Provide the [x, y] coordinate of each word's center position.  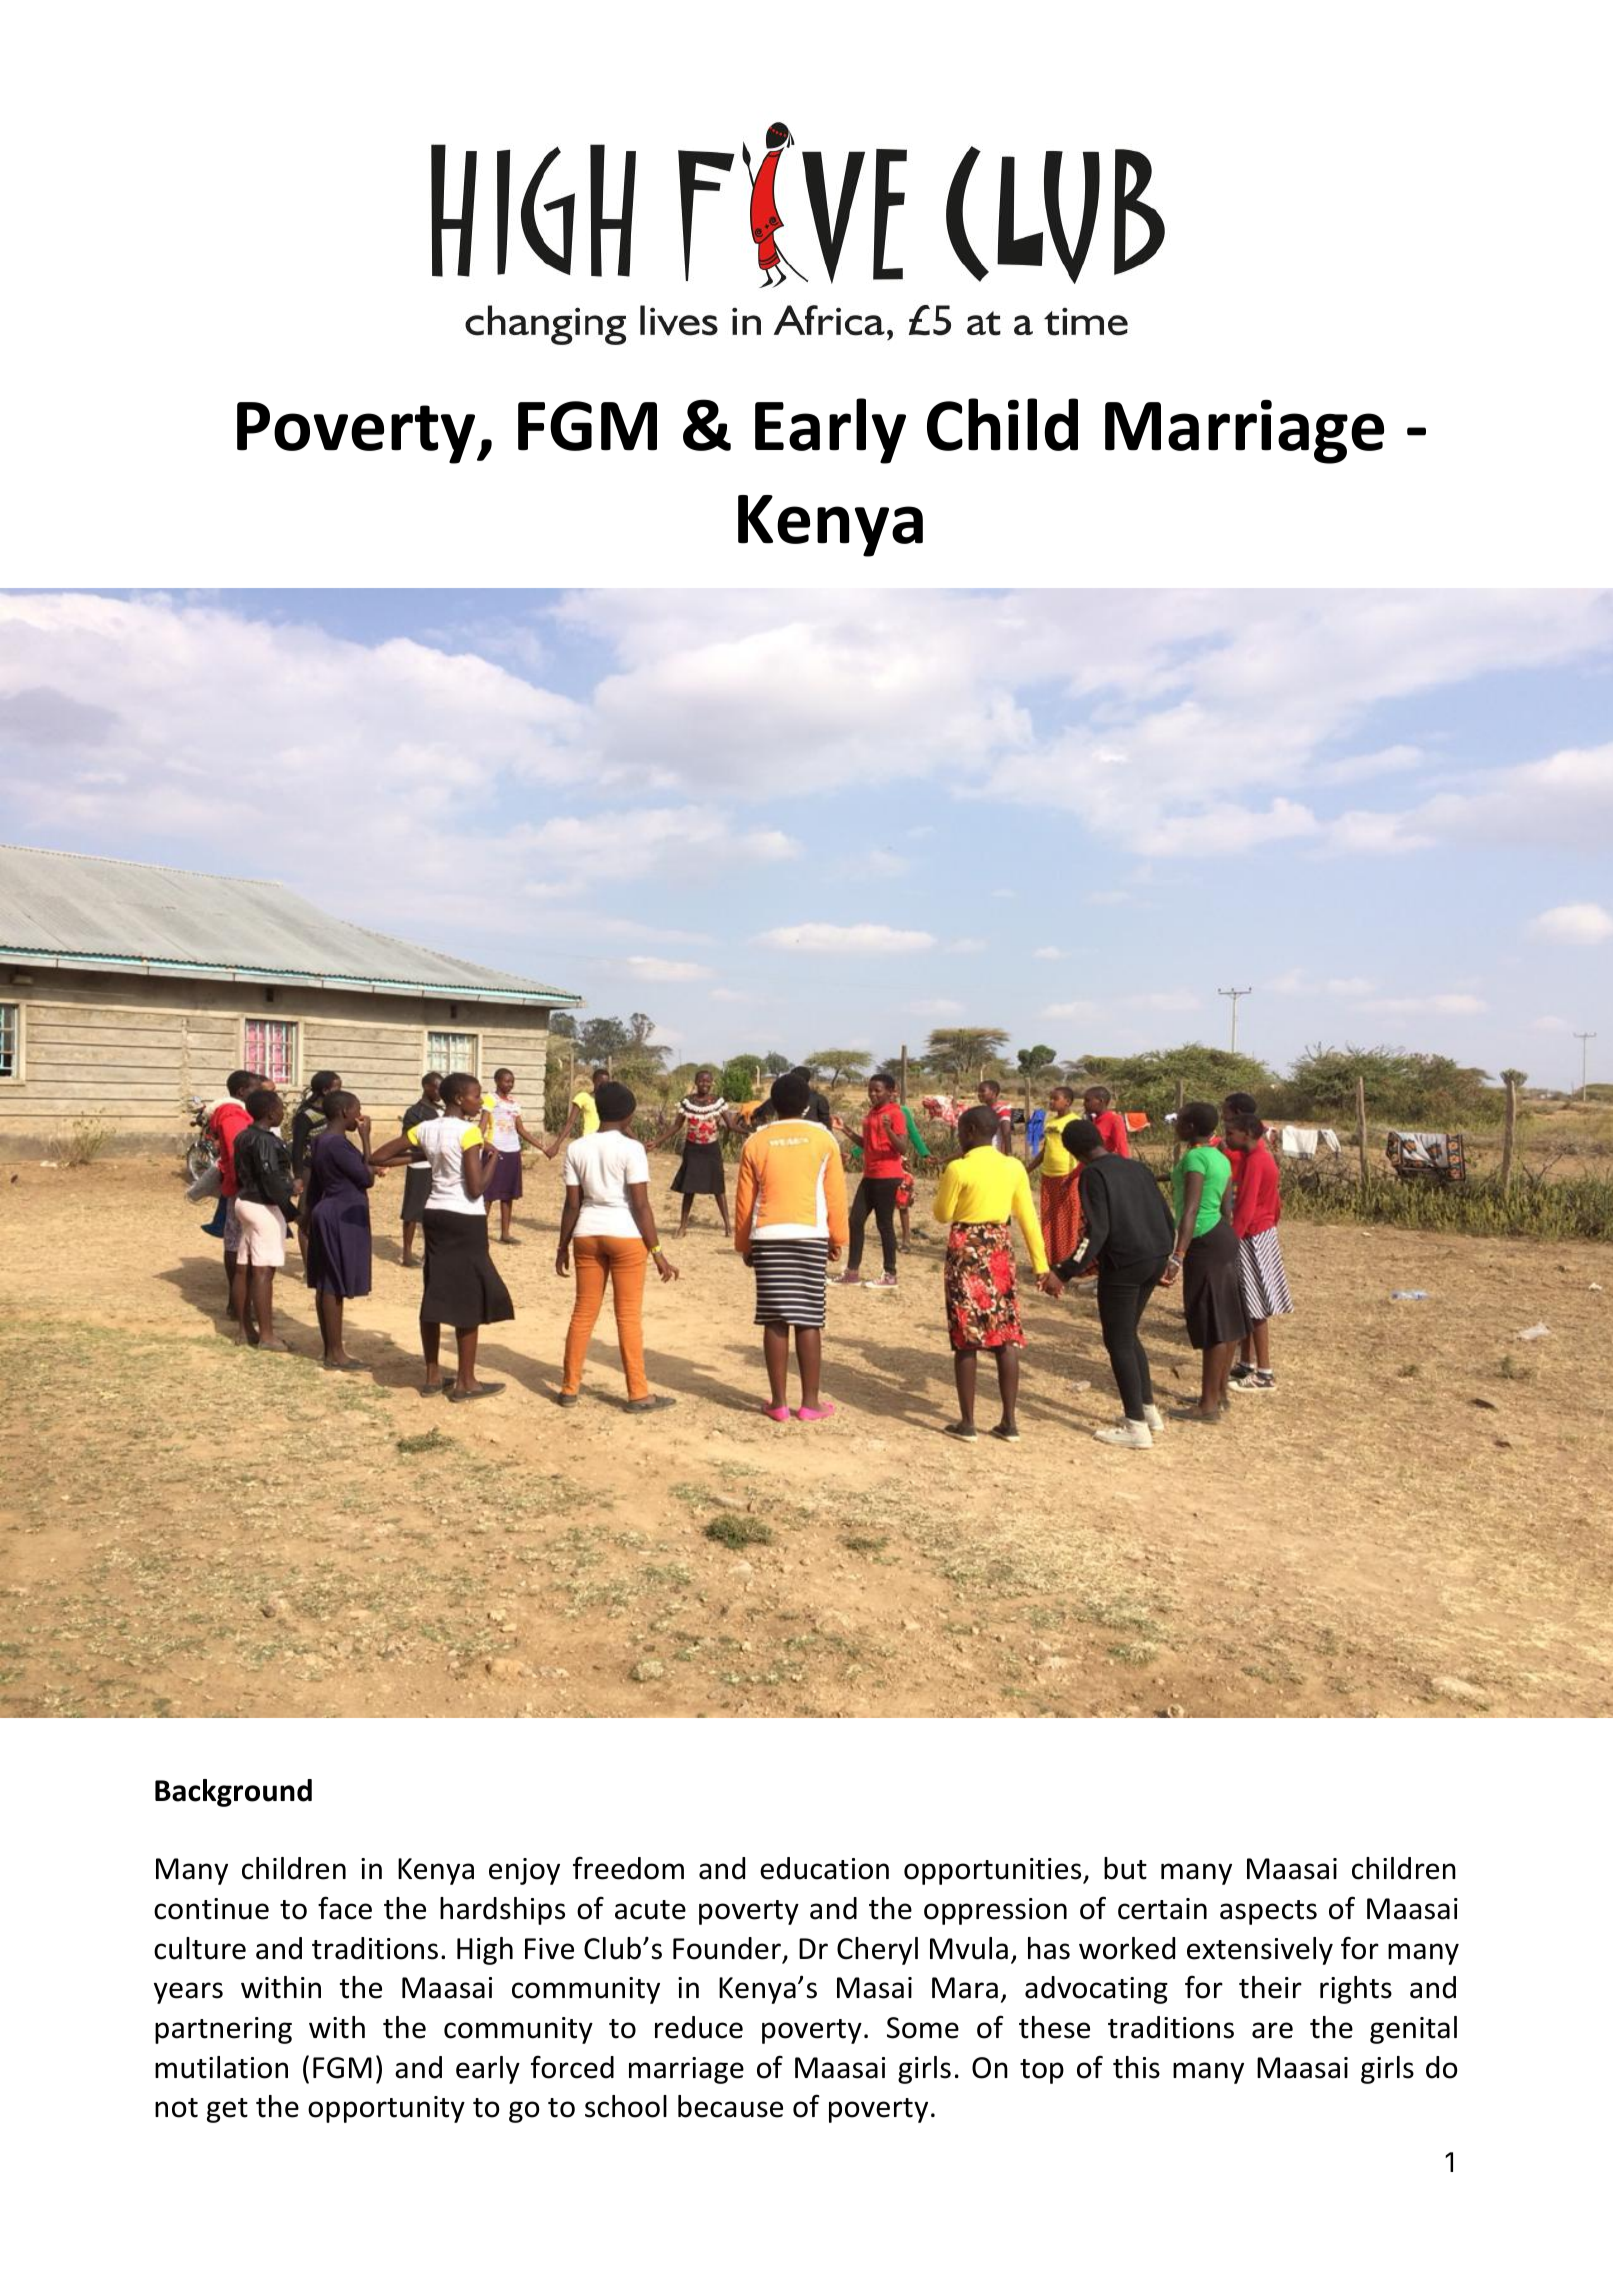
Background [233, 1793]
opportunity [386, 2109]
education [824, 1868]
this [1136, 2067]
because [730, 2106]
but [1125, 1868]
